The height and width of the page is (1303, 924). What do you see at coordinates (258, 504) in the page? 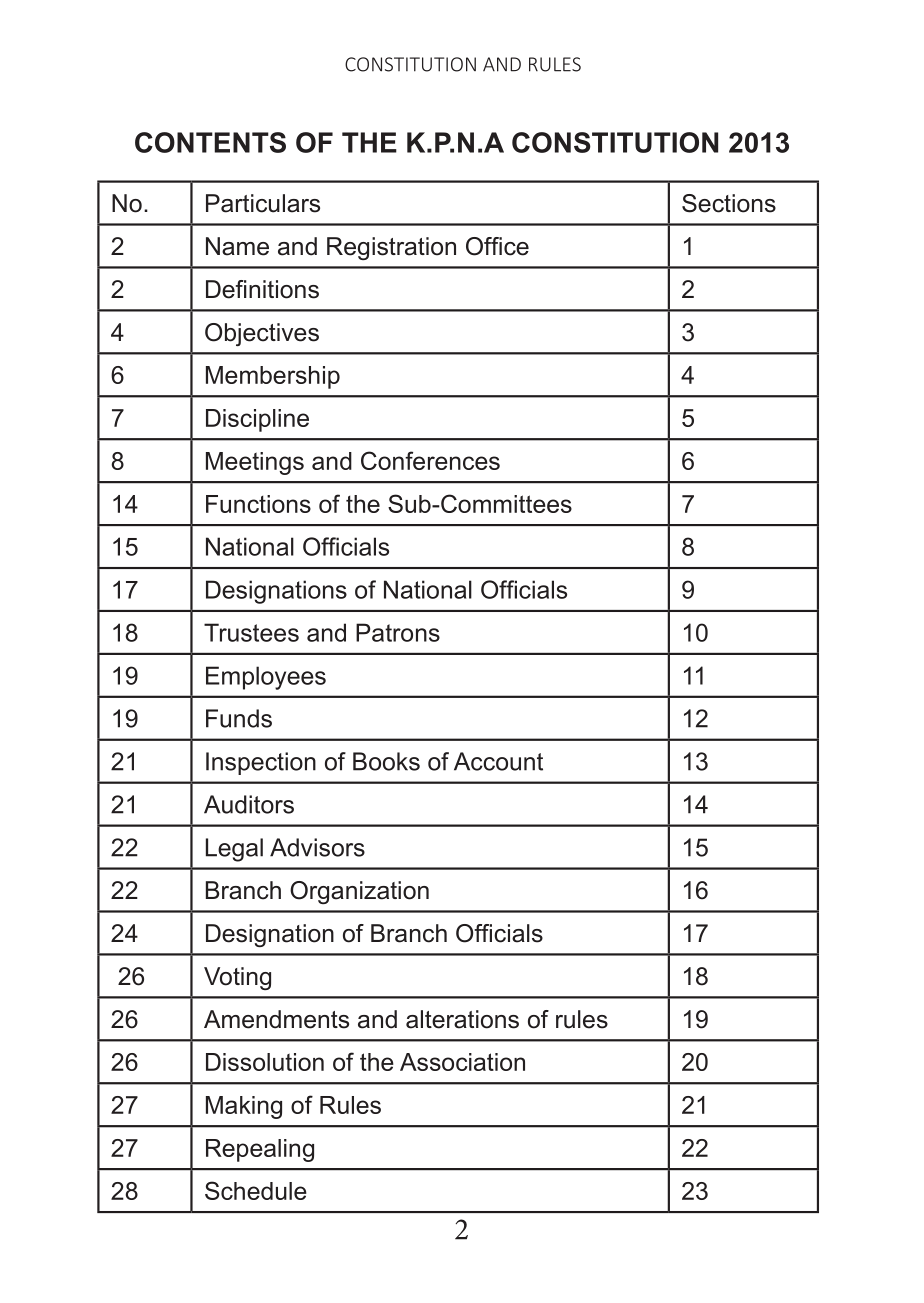
I see `Functions` at bounding box center [258, 504].
